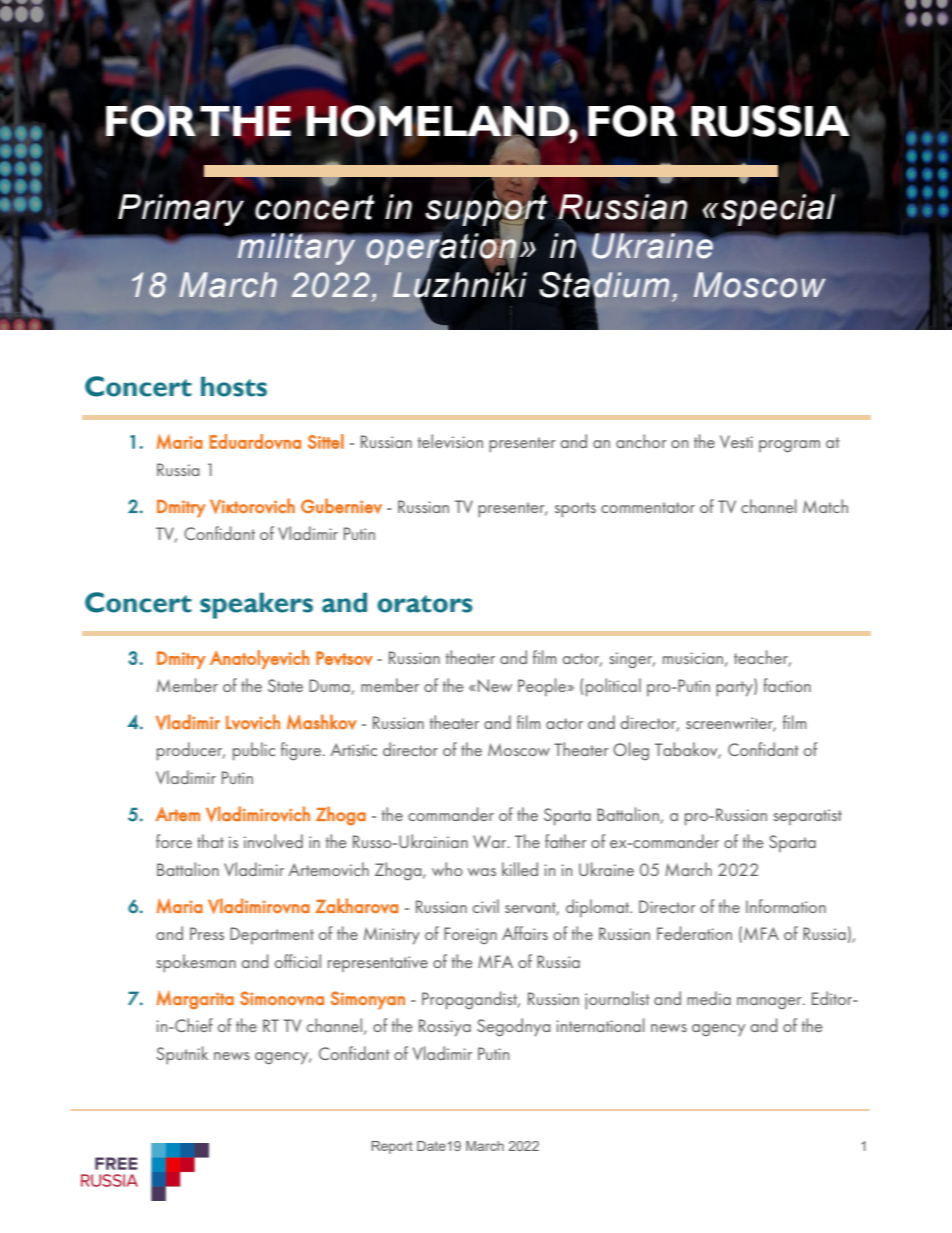 This document has height=1233, width=952. I want to click on Sputnik, so click(182, 1055).
